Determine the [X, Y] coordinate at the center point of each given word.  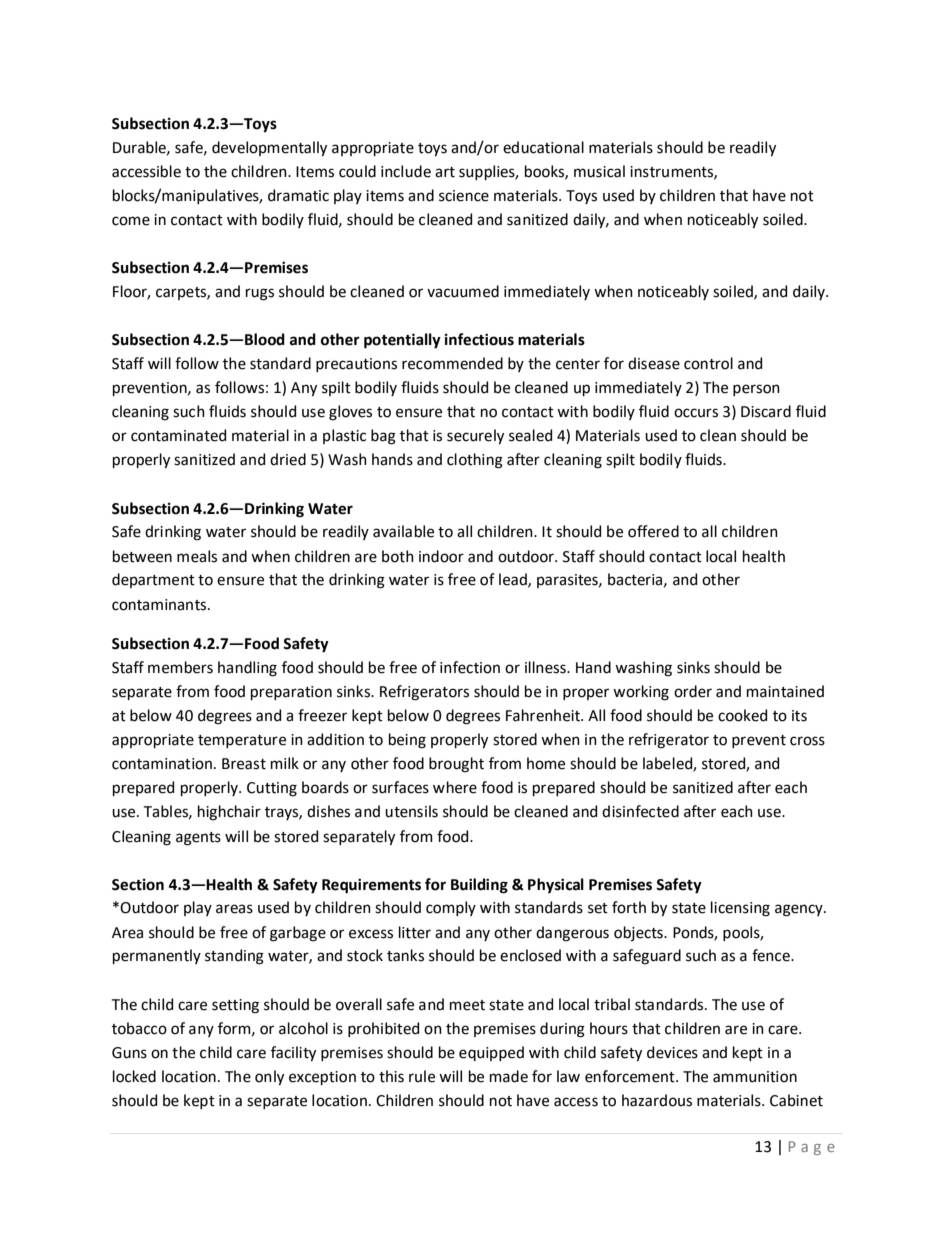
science [464, 196]
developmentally [269, 148]
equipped [491, 1053]
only [269, 1077]
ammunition [755, 1077]
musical [599, 171]
